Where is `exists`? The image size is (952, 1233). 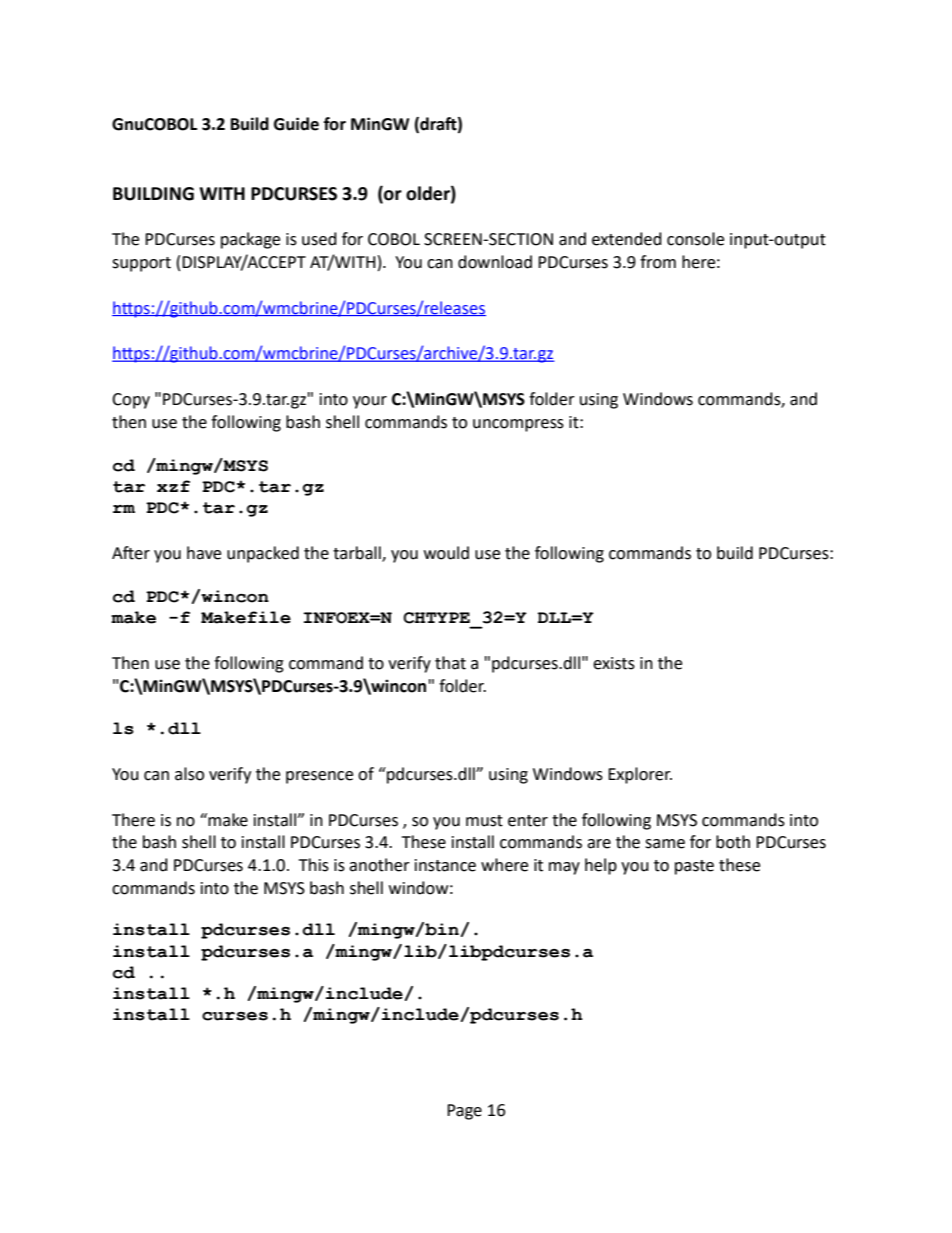 exists is located at coordinates (614, 663).
